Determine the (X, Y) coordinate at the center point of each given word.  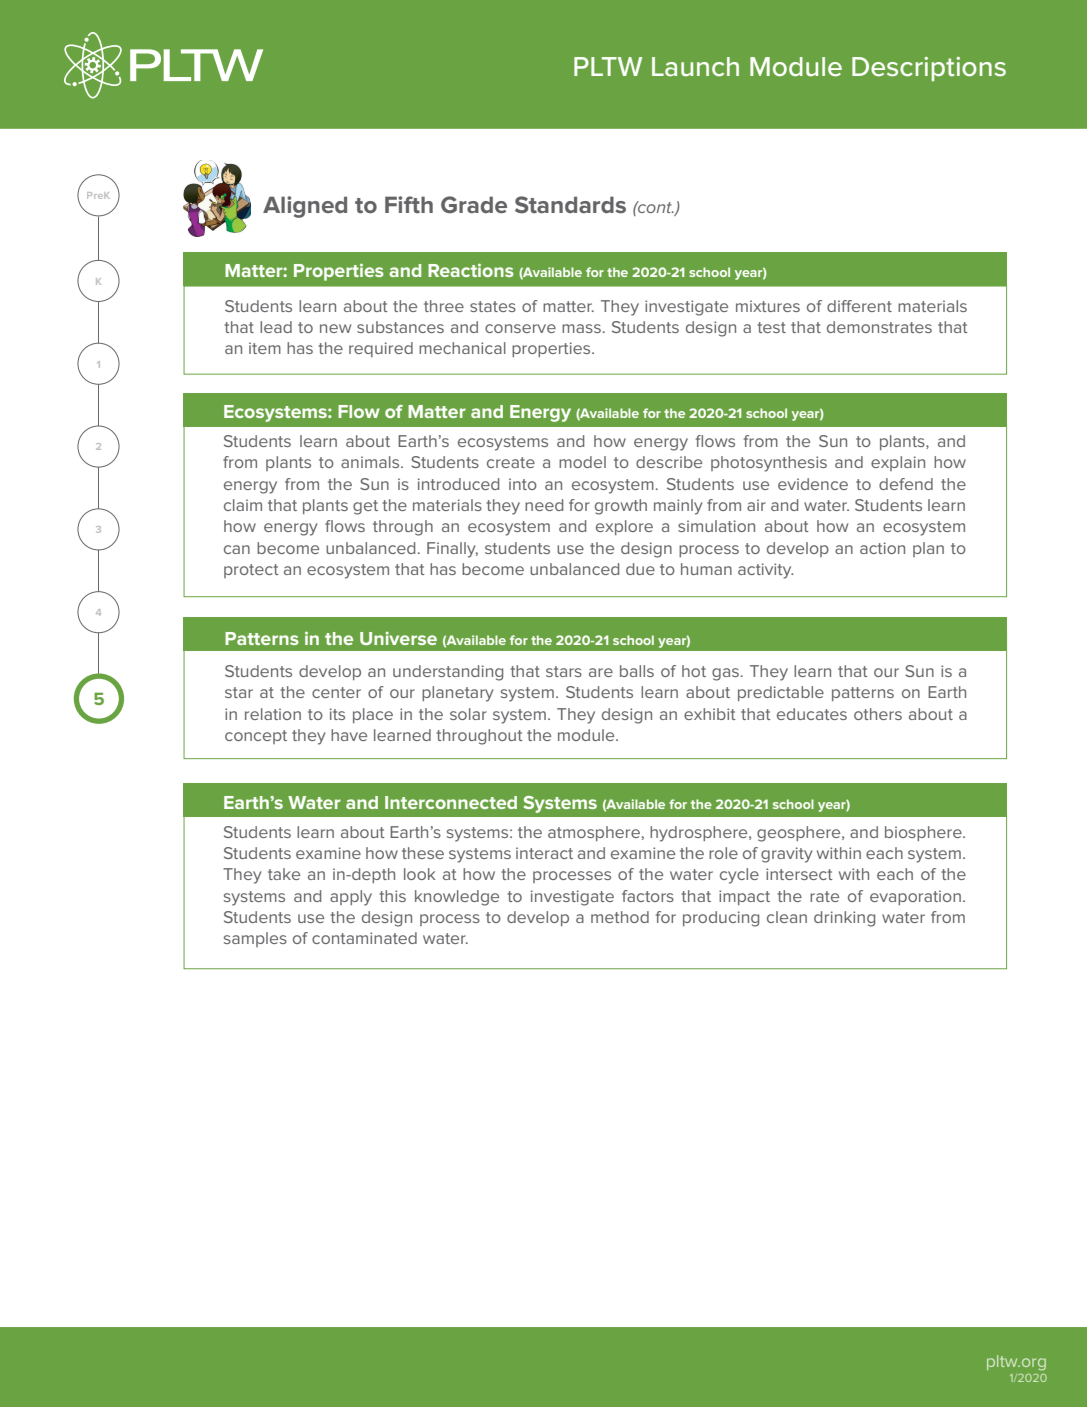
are (601, 672)
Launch (695, 67)
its (337, 714)
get (365, 507)
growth (621, 507)
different (859, 306)
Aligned (305, 207)
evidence (813, 484)
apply (351, 898)
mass (581, 328)
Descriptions (929, 69)
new (335, 328)
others (878, 714)
